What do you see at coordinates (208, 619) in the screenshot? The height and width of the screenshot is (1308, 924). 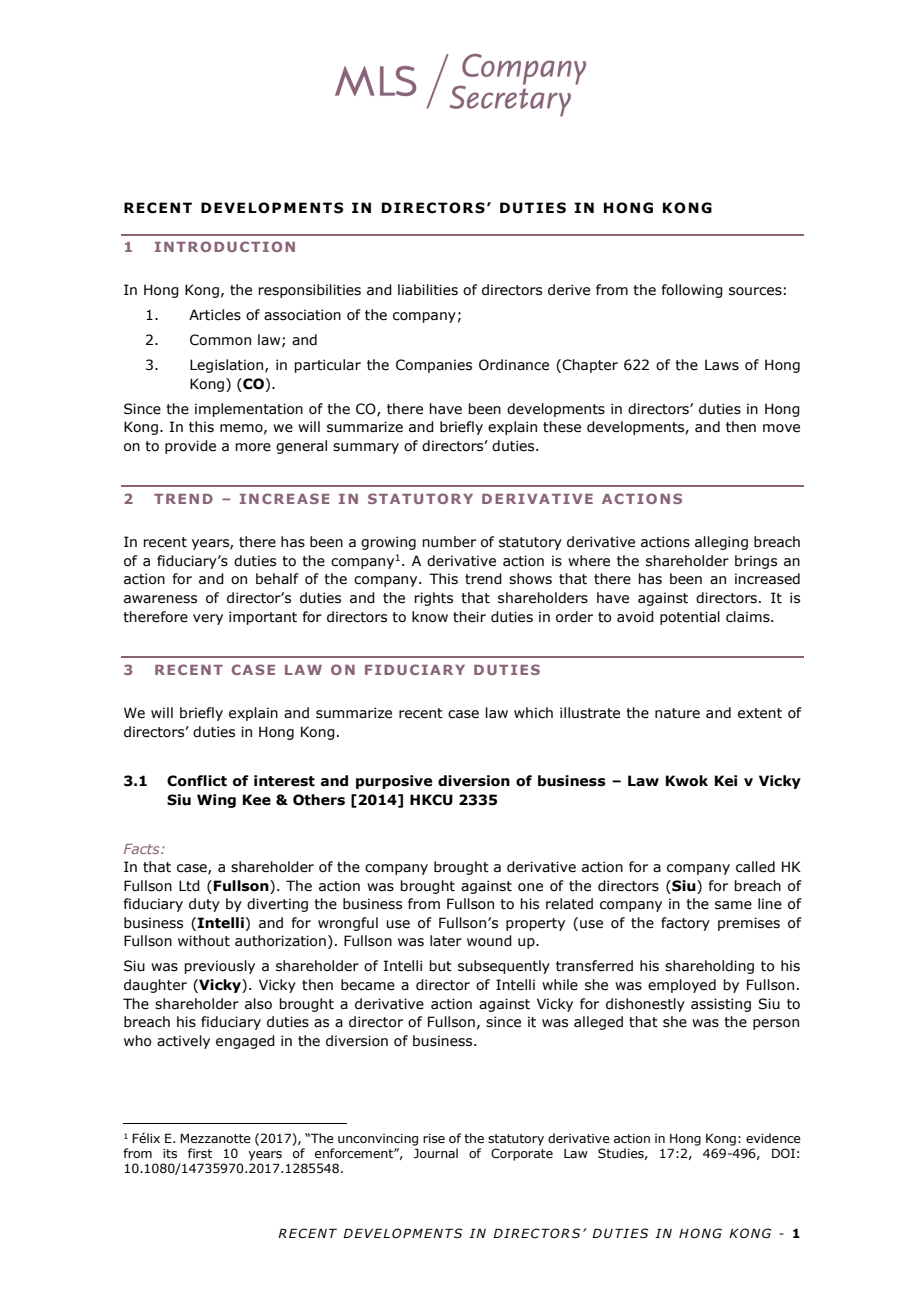 I see `very` at bounding box center [208, 619].
